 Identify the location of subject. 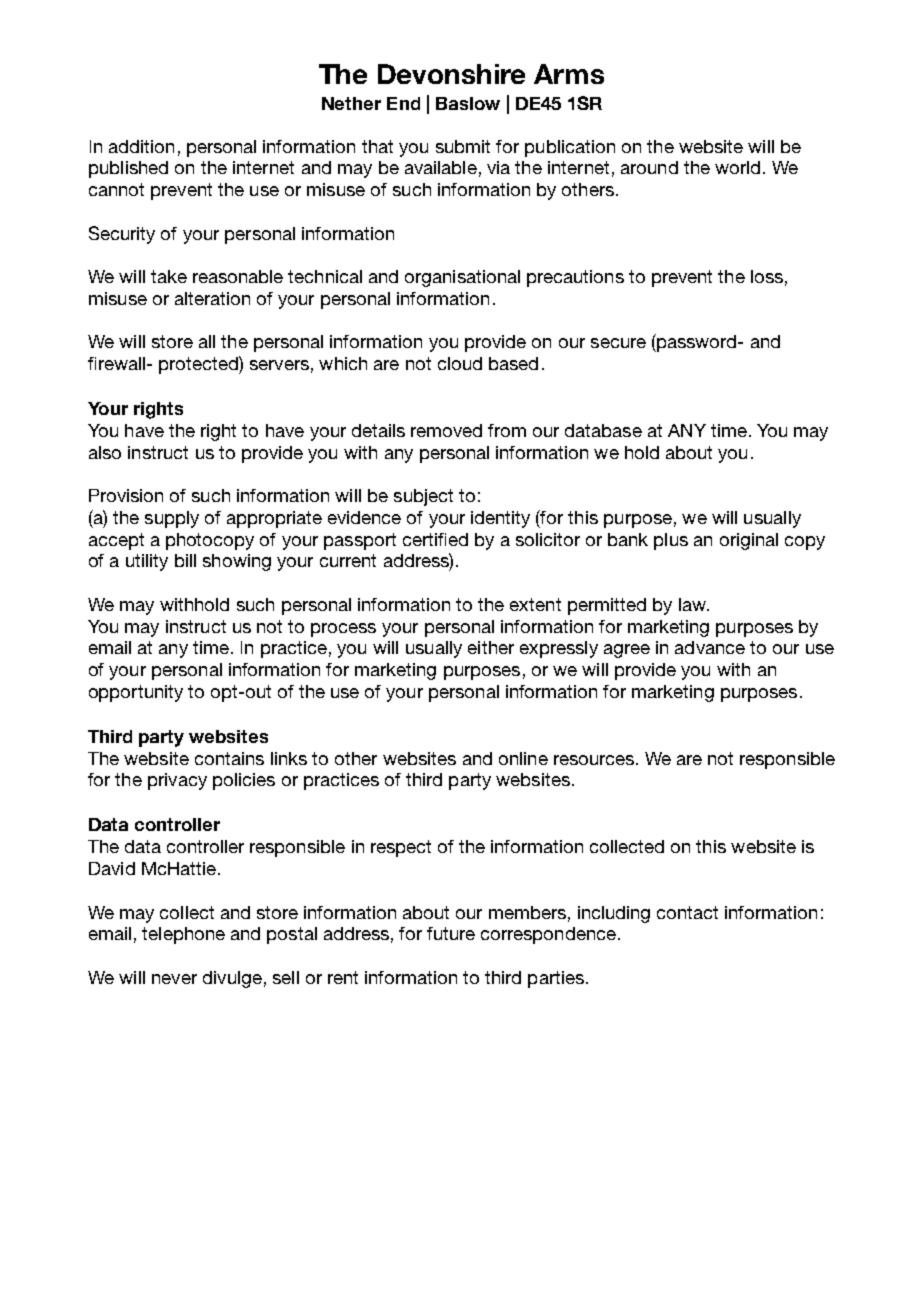
(423, 497).
